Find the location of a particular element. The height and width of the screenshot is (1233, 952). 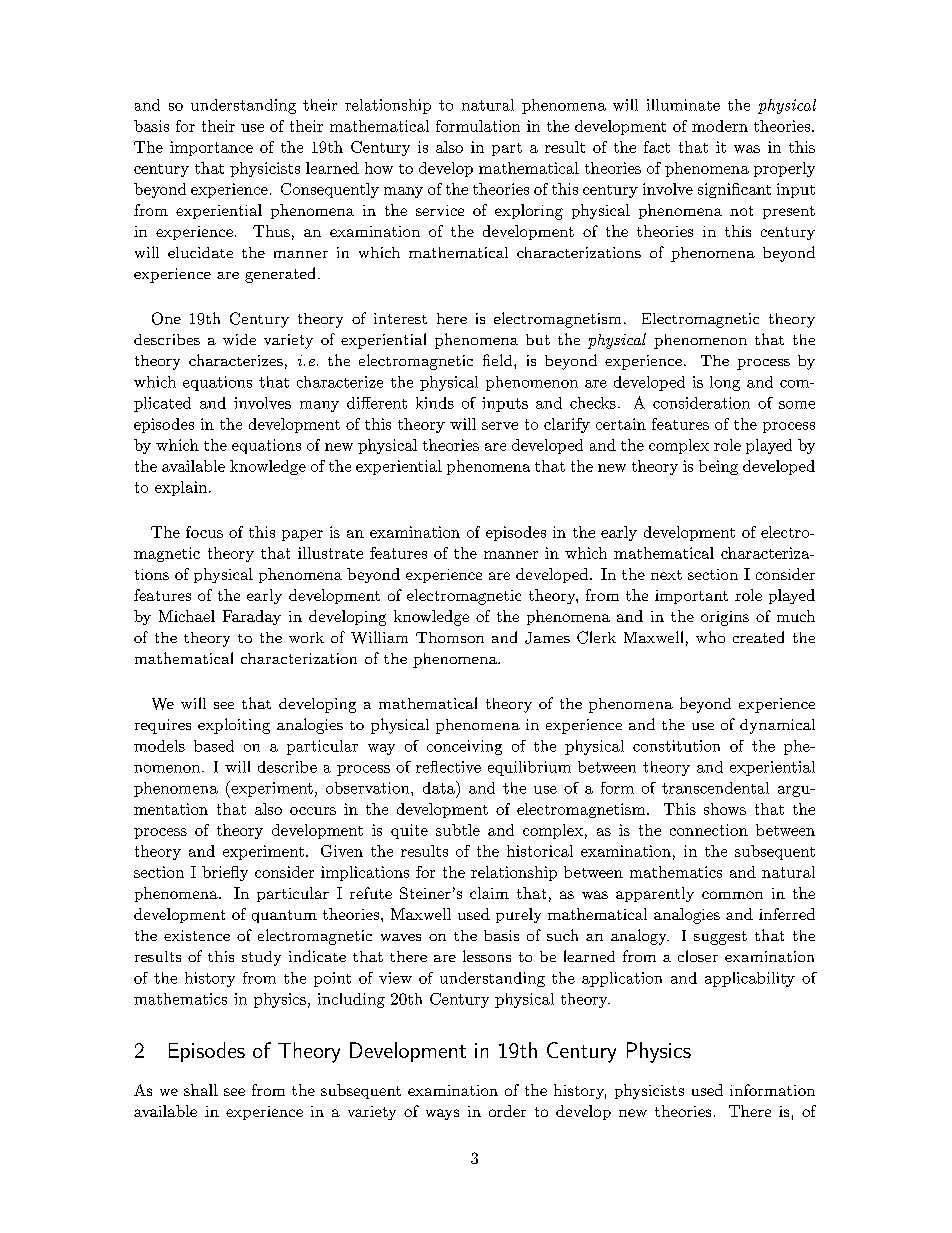

order is located at coordinates (507, 1111).
